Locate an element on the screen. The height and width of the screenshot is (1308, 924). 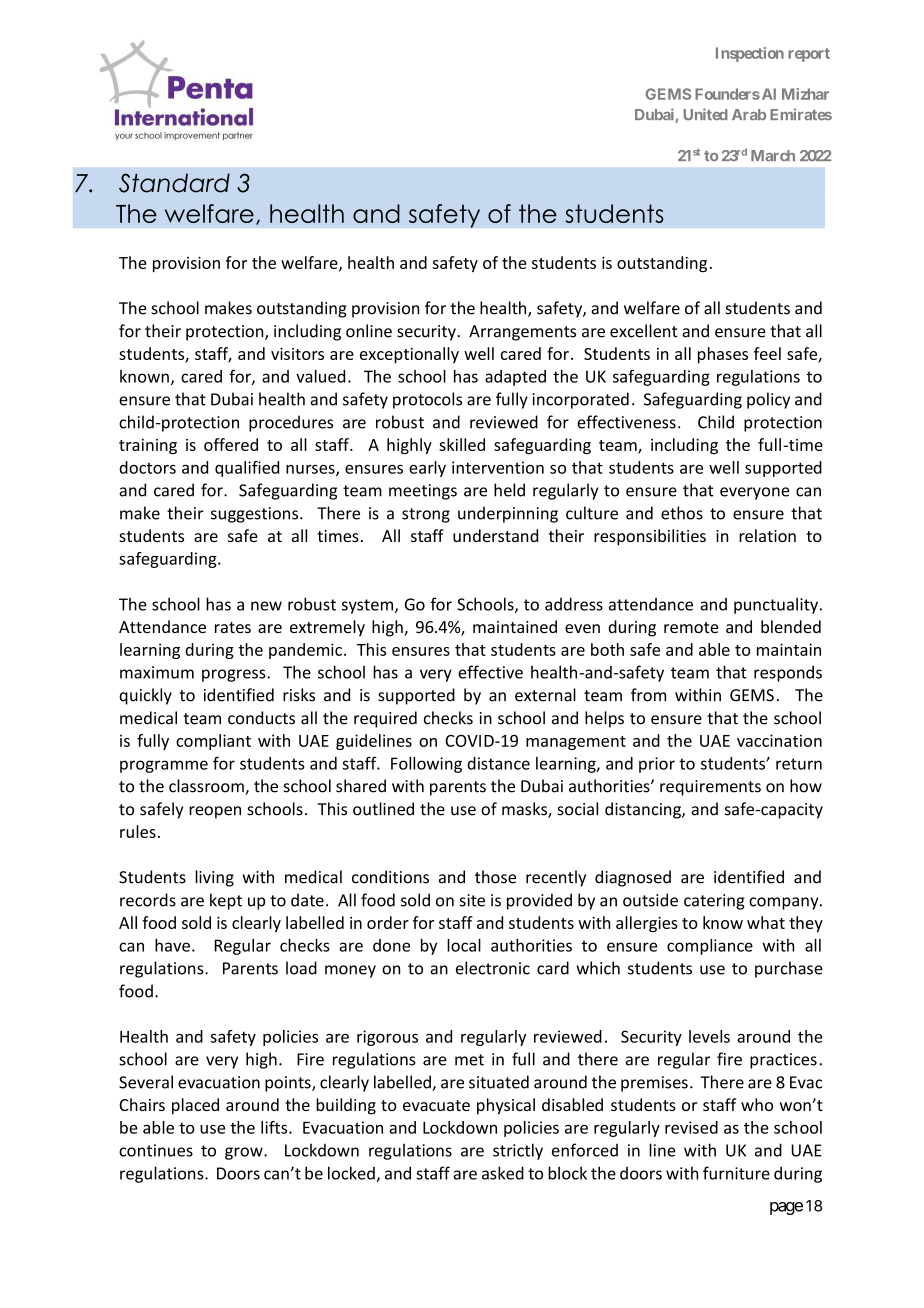
requirements is located at coordinates (710, 788).
